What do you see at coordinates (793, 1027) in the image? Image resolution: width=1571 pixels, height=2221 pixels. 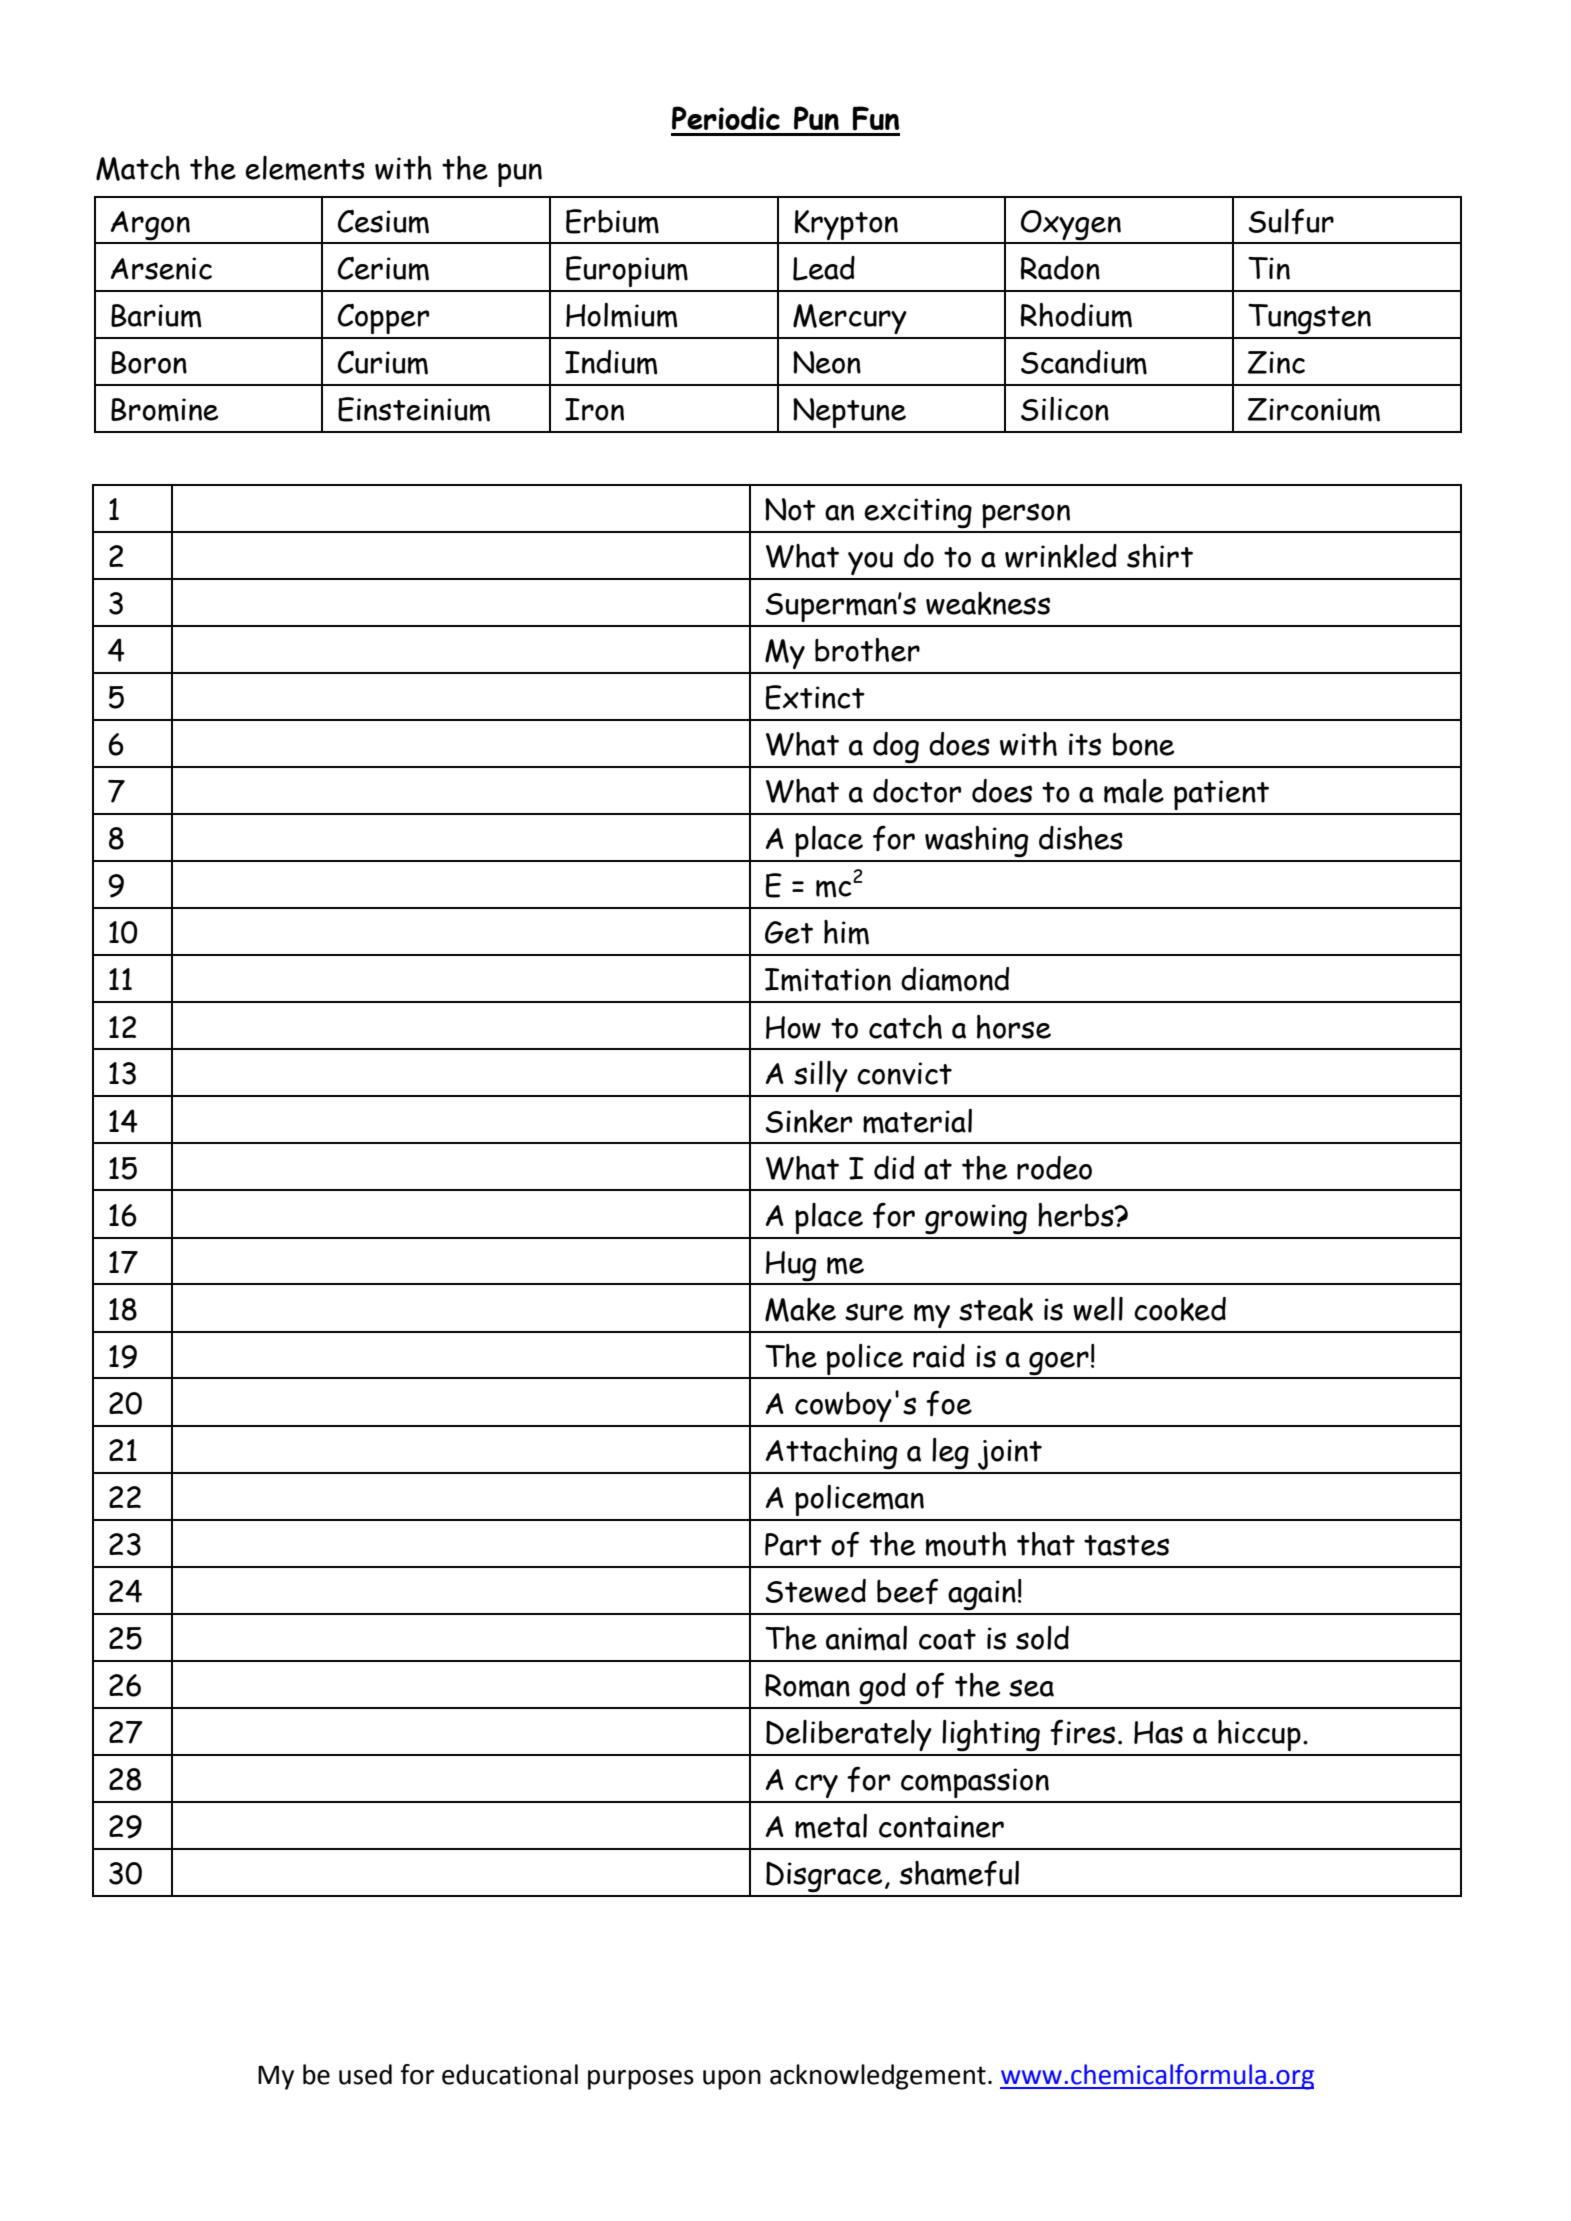 I see `How` at bounding box center [793, 1027].
